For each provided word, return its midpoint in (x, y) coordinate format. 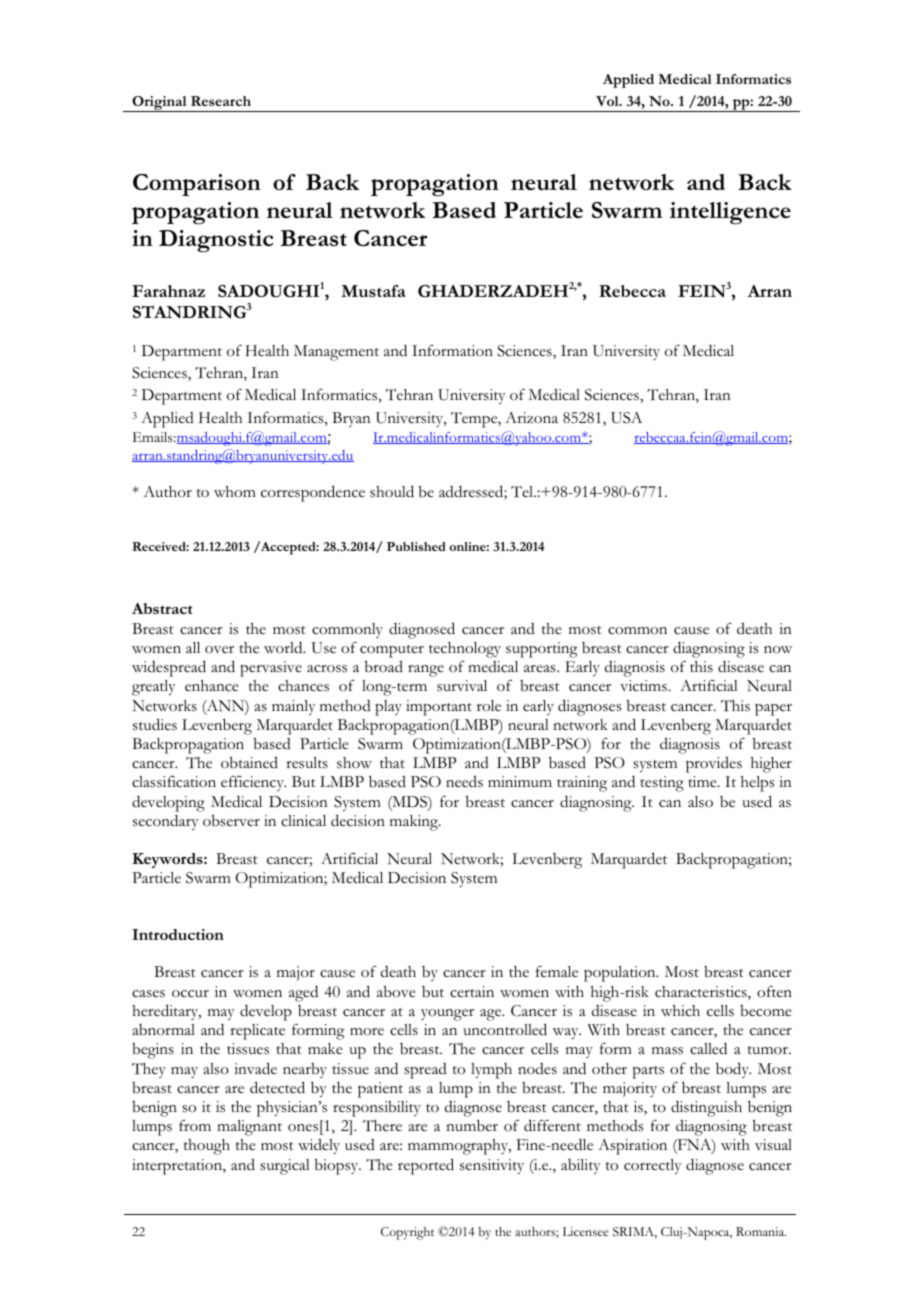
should (392, 491)
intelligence (730, 213)
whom (235, 492)
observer (231, 821)
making (415, 823)
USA (626, 418)
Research (221, 101)
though (207, 1147)
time (703, 782)
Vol (608, 101)
